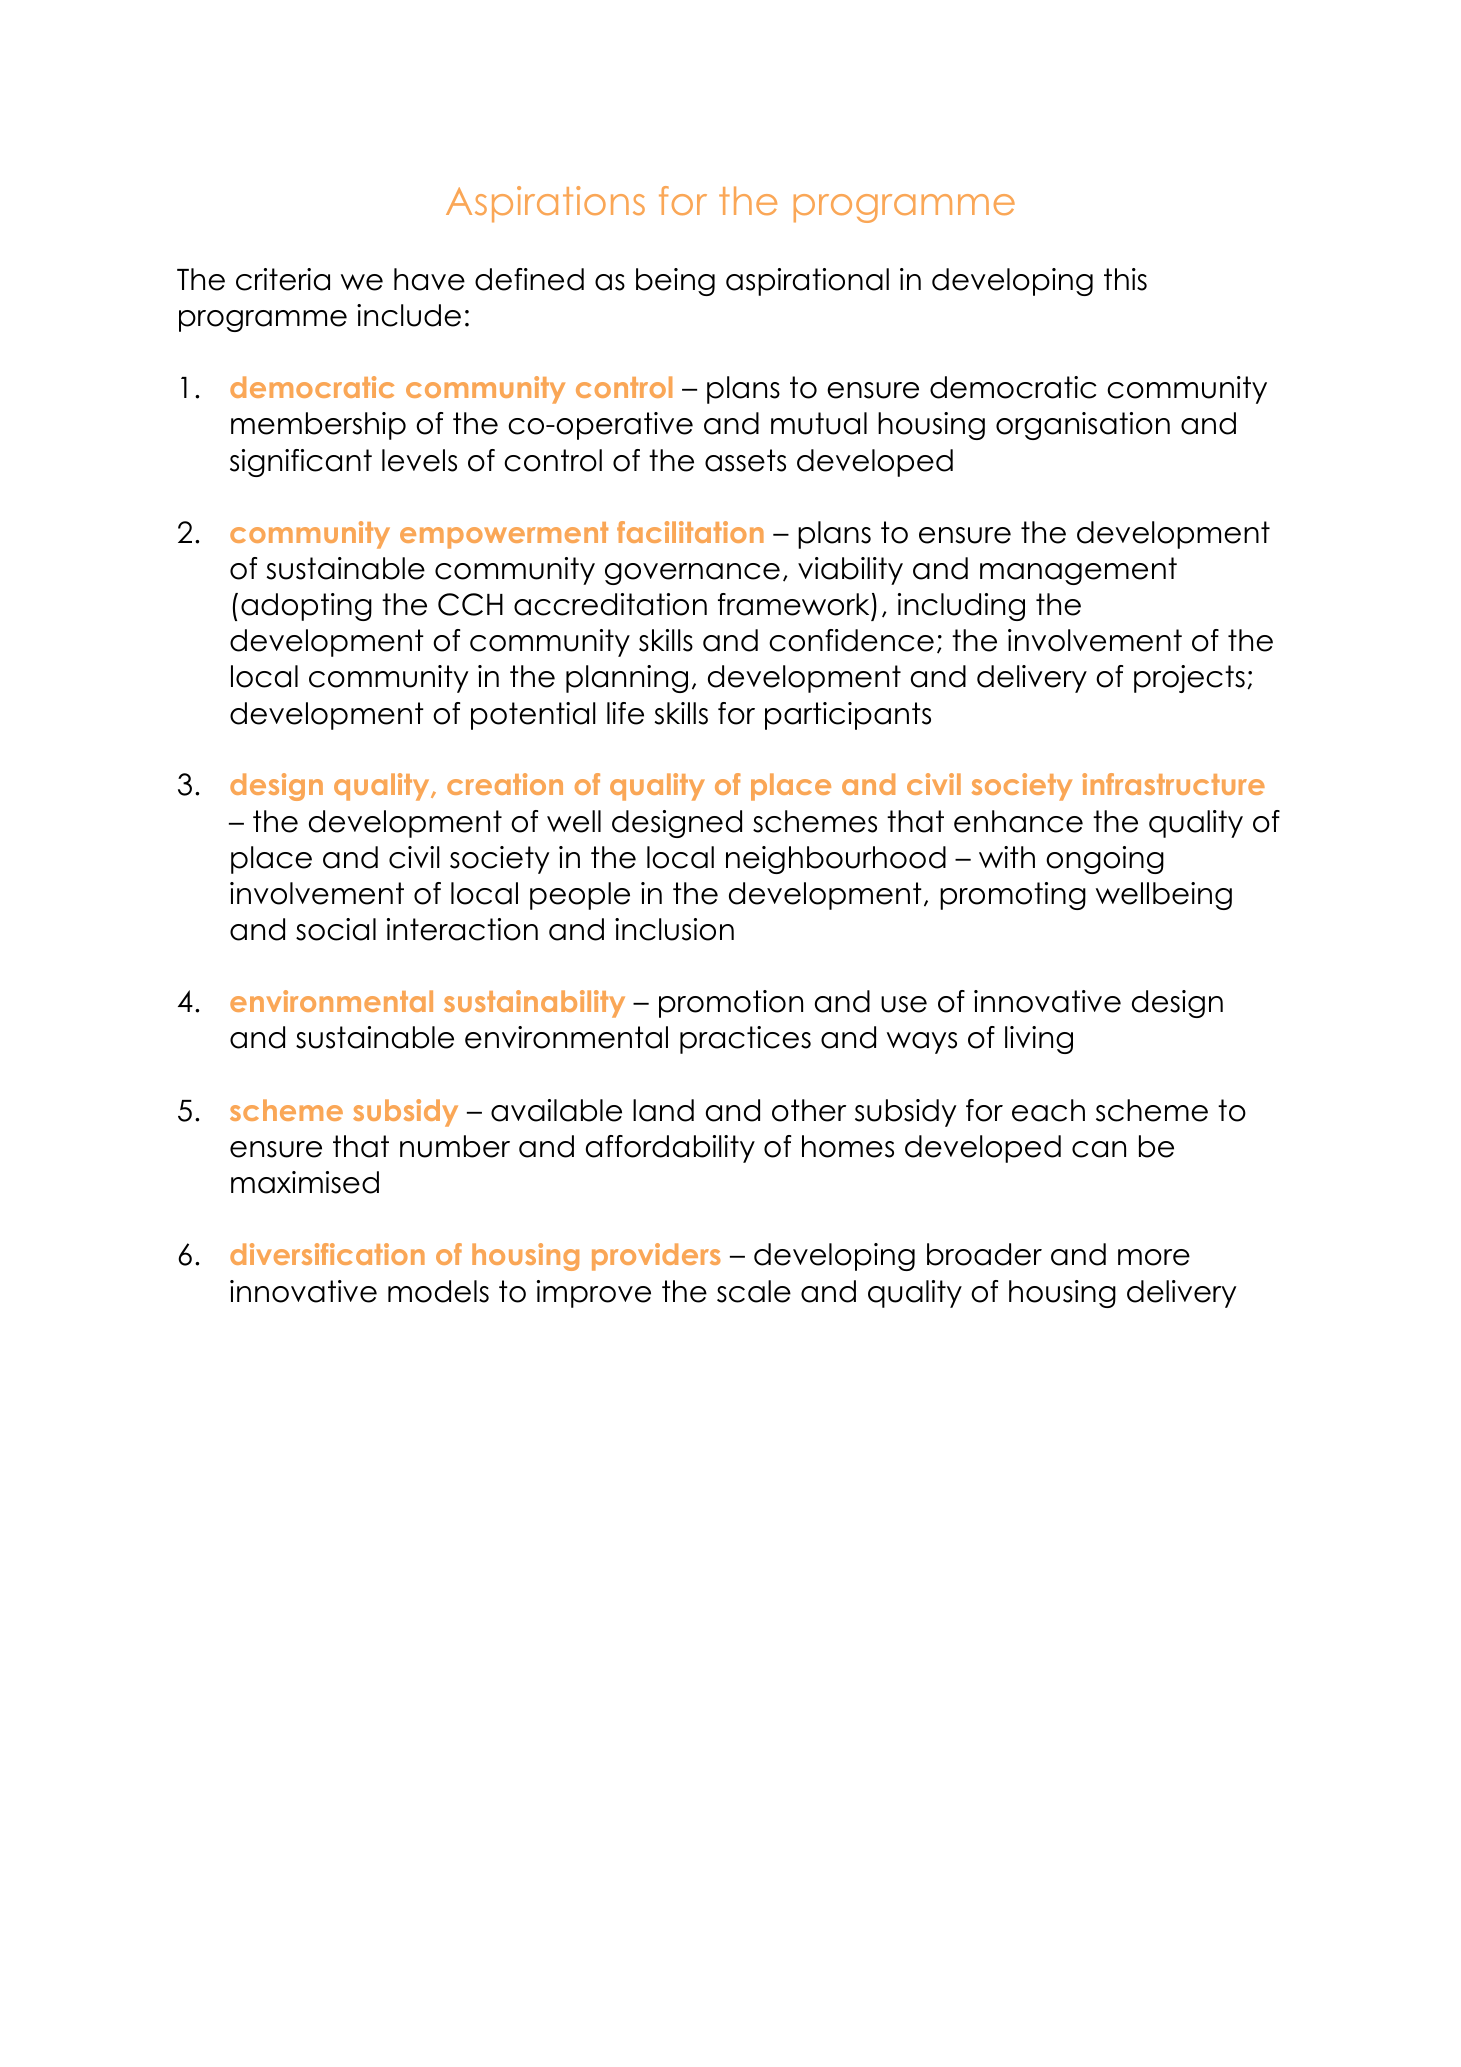 The image size is (1461, 2067). I want to click on inclusion, so click(674, 929).
